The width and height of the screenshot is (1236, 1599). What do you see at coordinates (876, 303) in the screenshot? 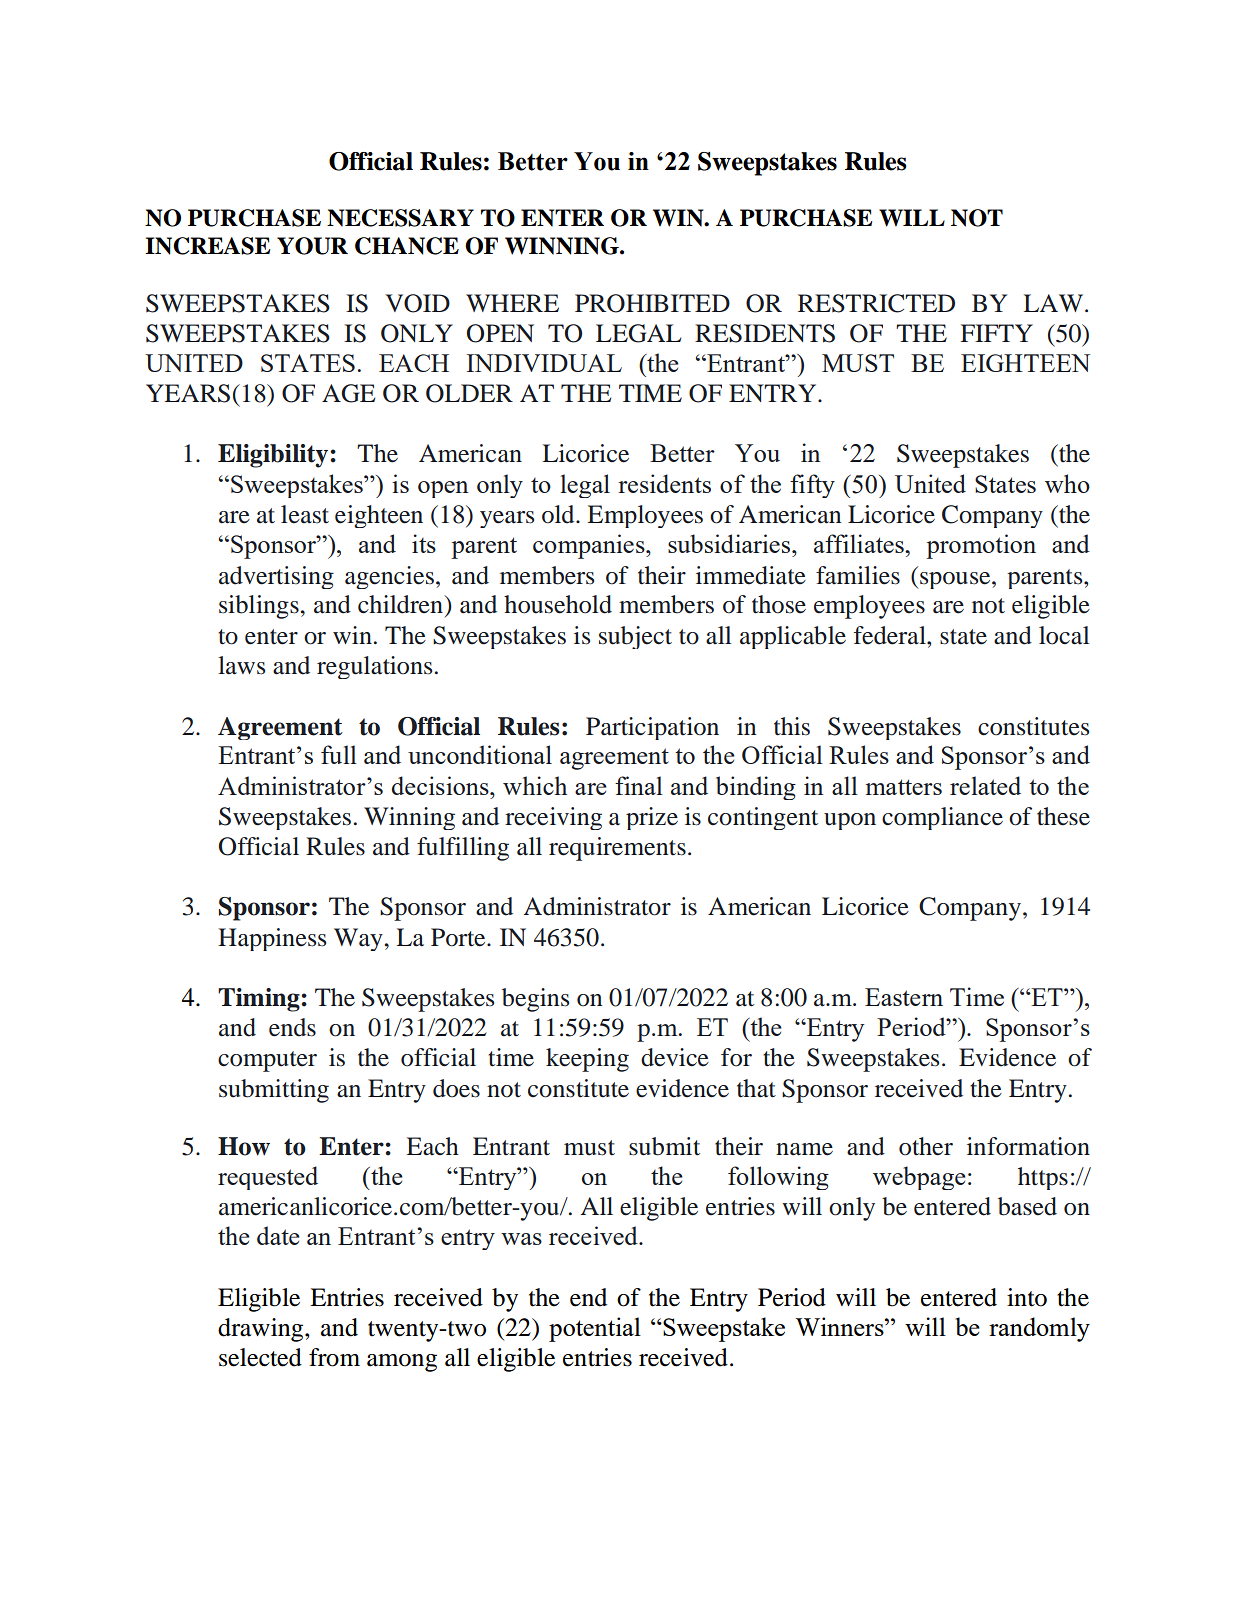
I see `RESTRICTED` at bounding box center [876, 303].
